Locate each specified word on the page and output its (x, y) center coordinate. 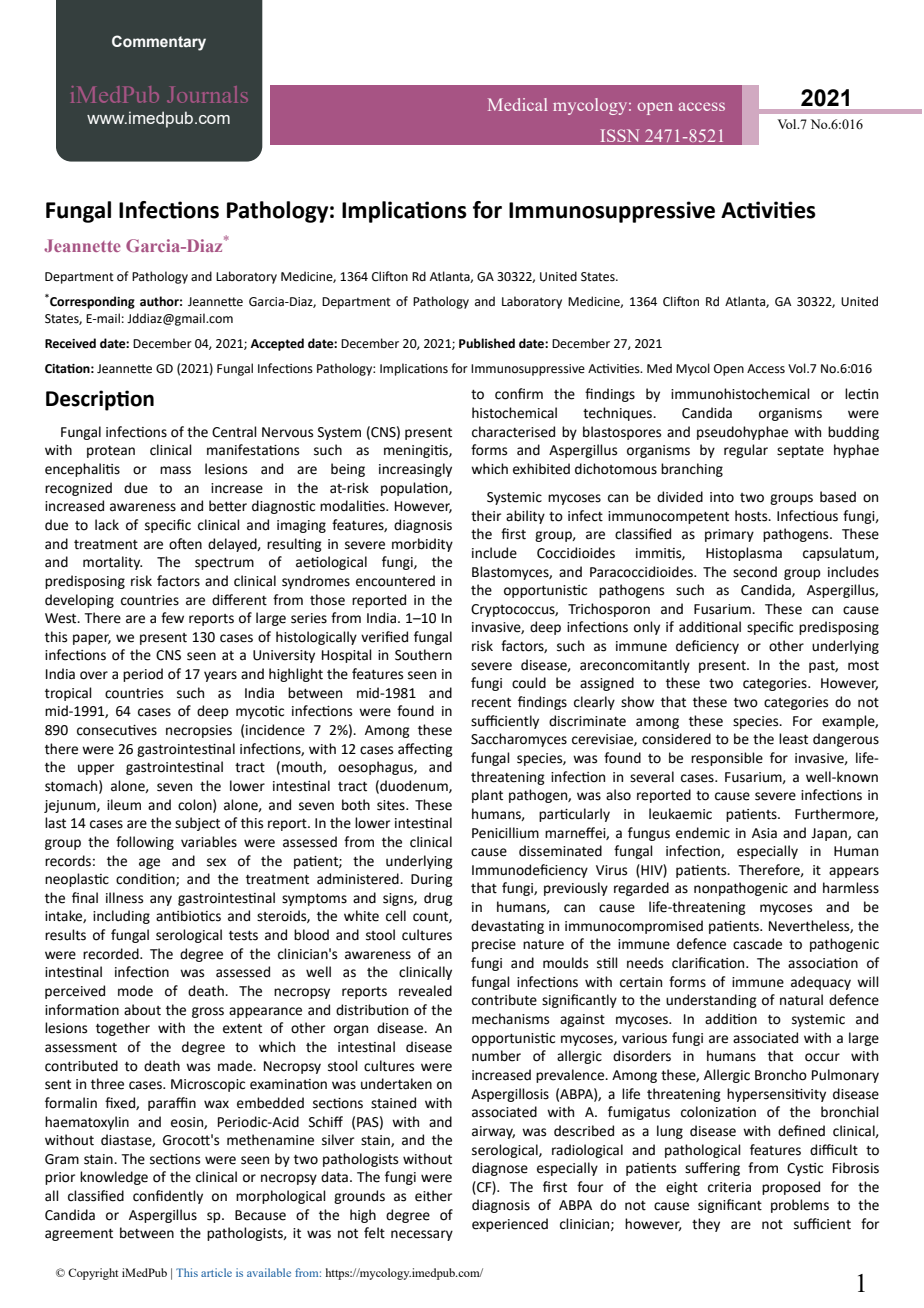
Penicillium (505, 833)
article (216, 1272)
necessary (422, 1235)
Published (487, 343)
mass (175, 470)
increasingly (415, 470)
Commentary (159, 43)
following (145, 843)
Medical (517, 104)
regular (746, 451)
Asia (764, 833)
